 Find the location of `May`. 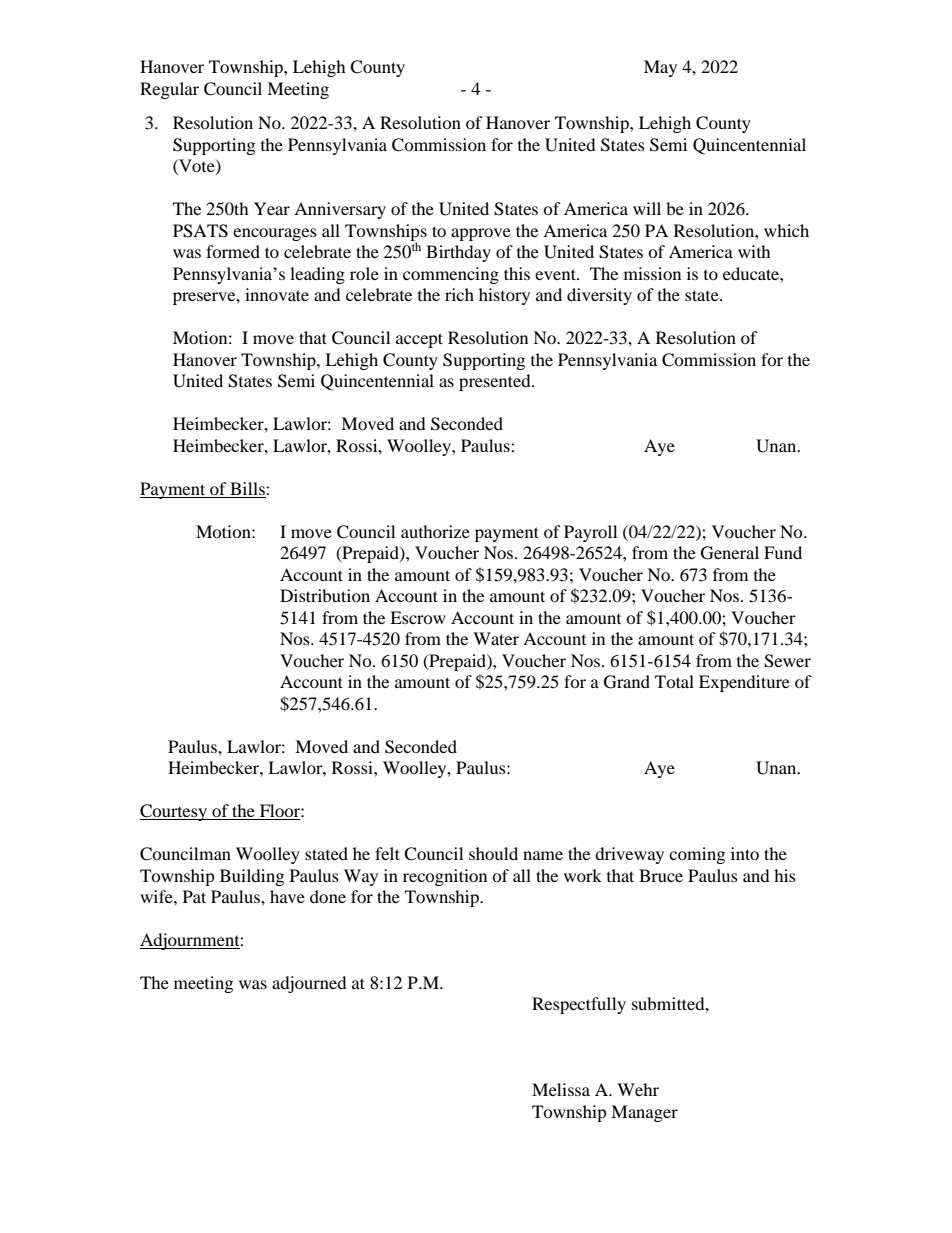

May is located at coordinates (660, 68).
